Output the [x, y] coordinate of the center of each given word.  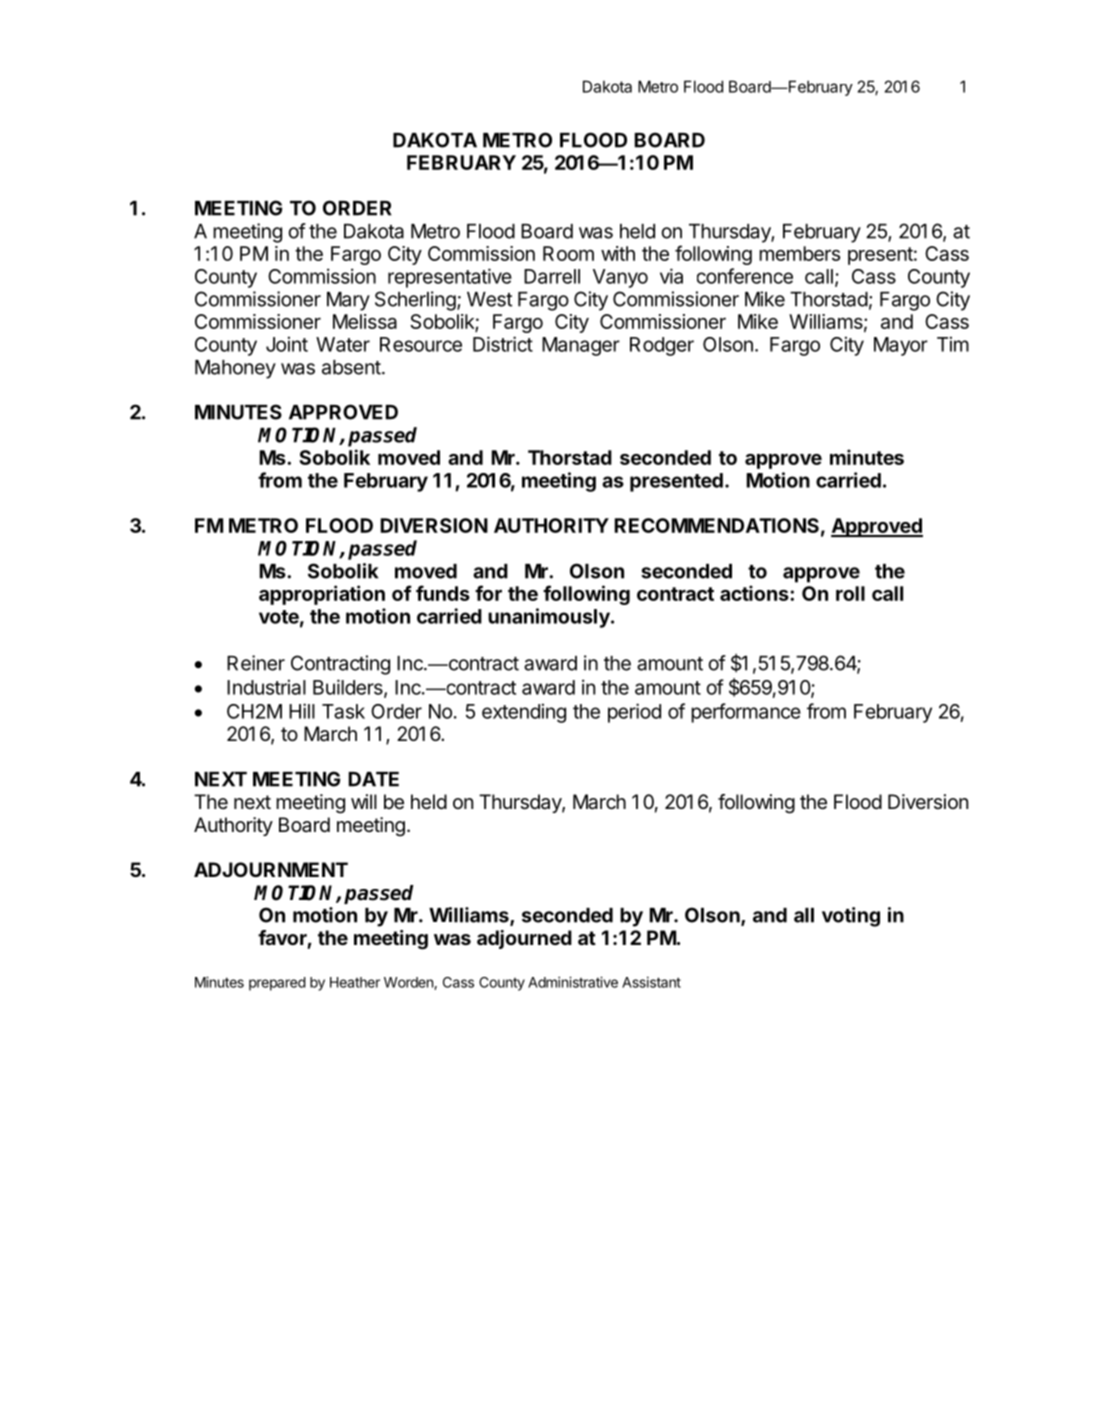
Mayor [901, 346]
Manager [581, 346]
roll [850, 593]
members [799, 253]
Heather [355, 982]
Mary [348, 301]
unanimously [550, 618]
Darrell [552, 276]
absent [351, 367]
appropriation [322, 595]
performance [746, 713]
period [634, 713]
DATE [374, 779]
